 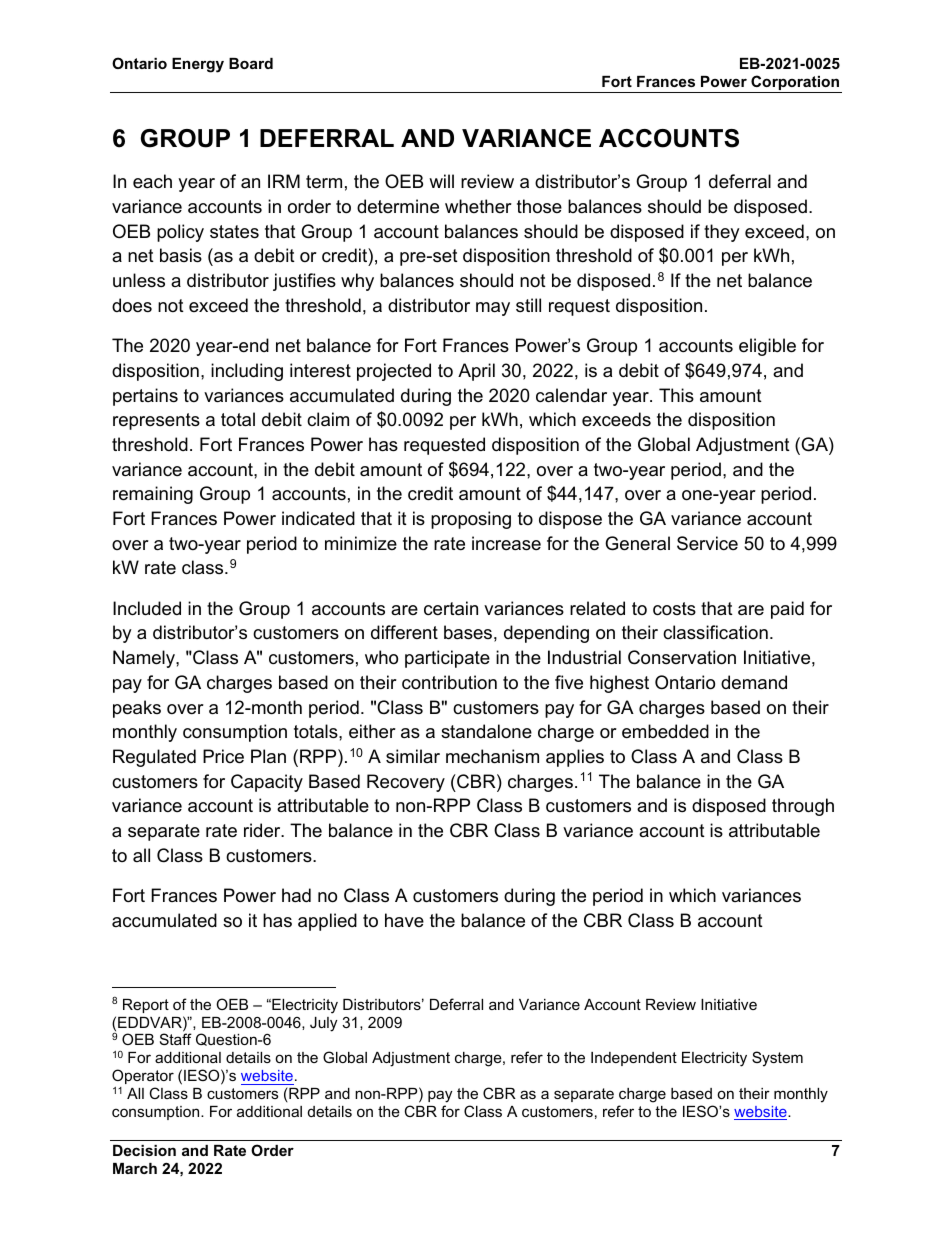 I want to click on System, so click(x=777, y=1059).
